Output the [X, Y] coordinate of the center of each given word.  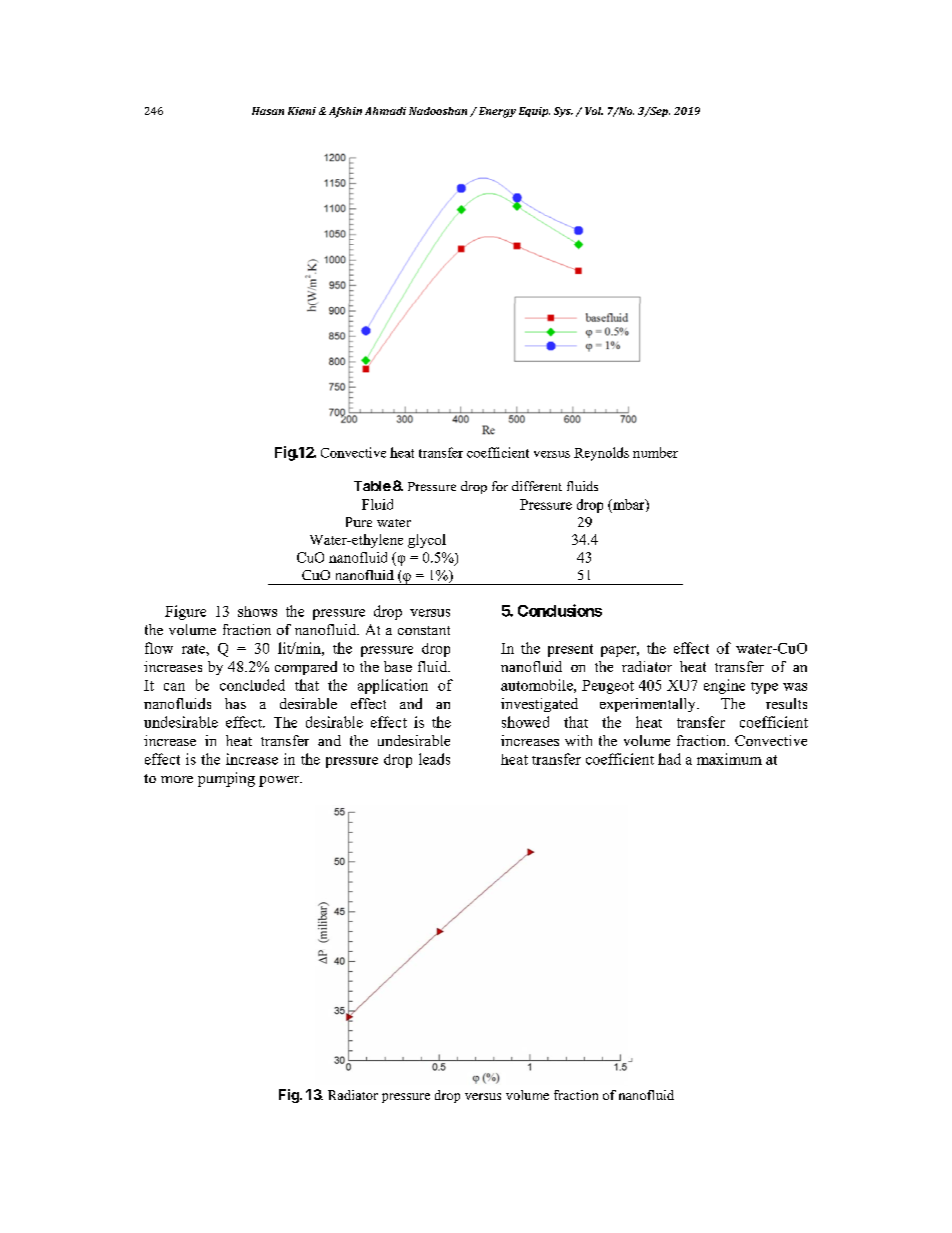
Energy [496, 112]
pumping [226, 779]
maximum [729, 759]
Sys [563, 112]
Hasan [268, 111]
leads [434, 759]
